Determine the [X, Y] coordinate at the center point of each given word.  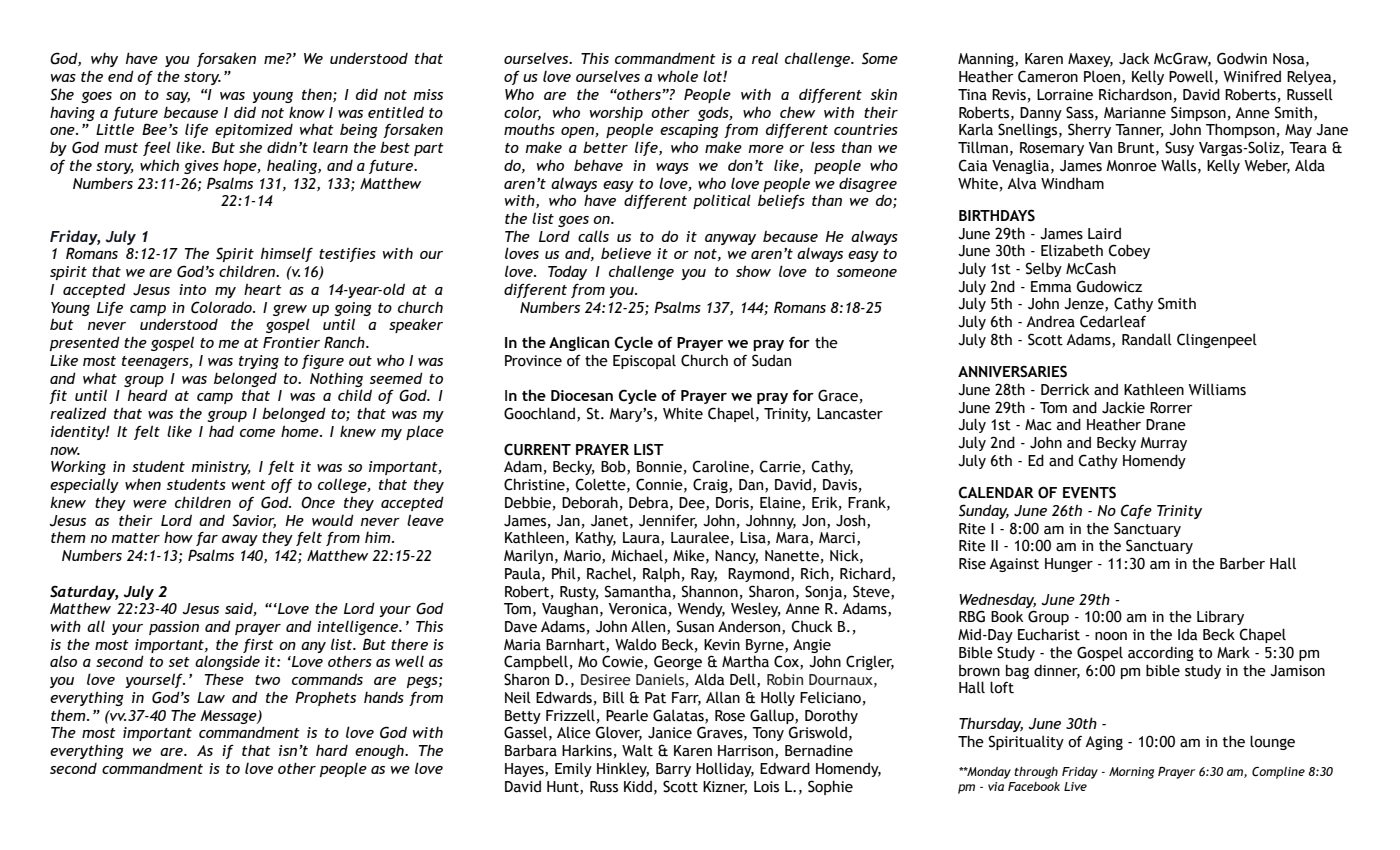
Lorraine [1065, 95]
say [178, 97]
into [192, 289]
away [240, 540]
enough [380, 751]
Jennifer [668, 521]
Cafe [1136, 511]
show [753, 271]
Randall [1147, 339]
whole [678, 76]
